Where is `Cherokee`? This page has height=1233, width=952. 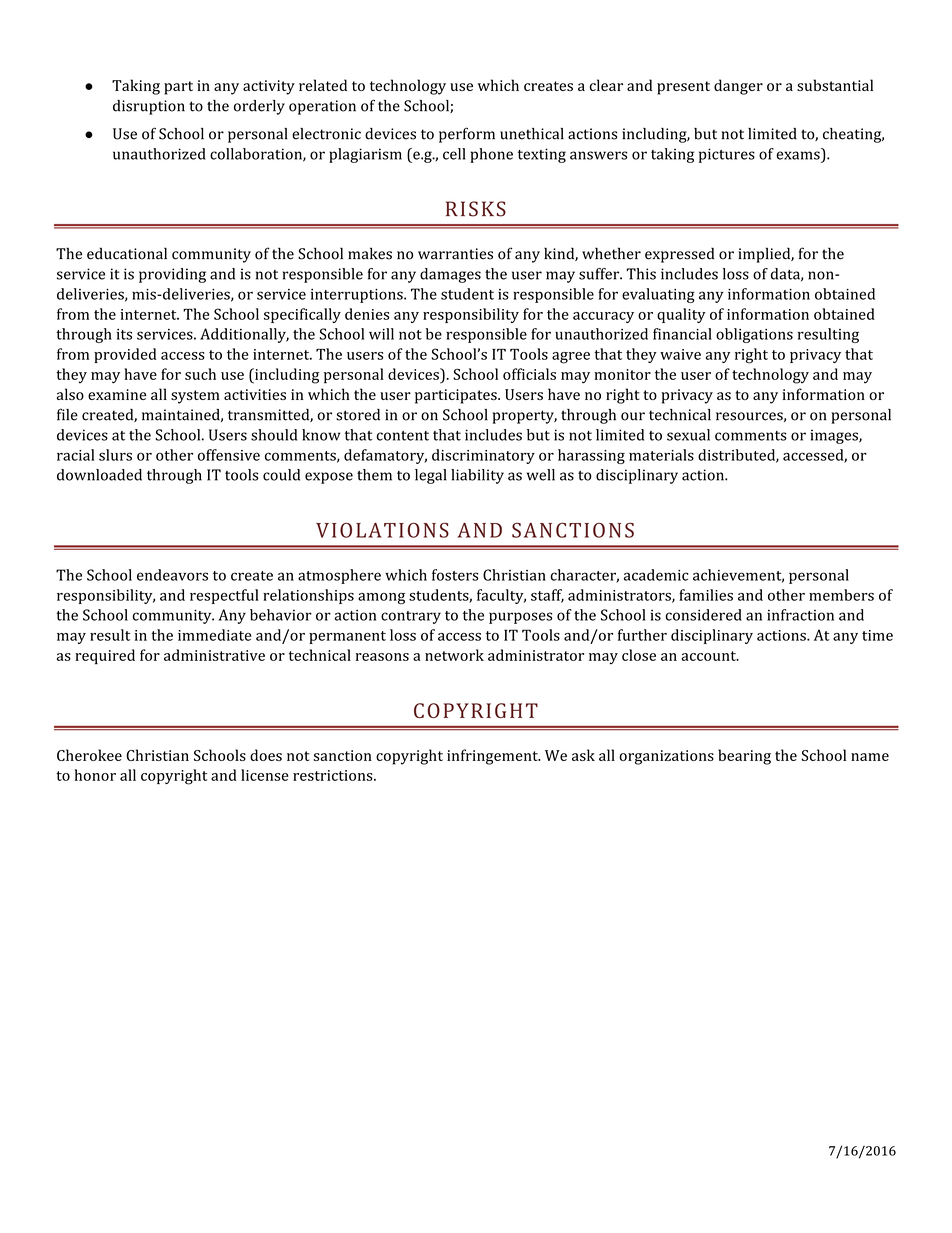 Cherokee is located at coordinates (89, 755).
